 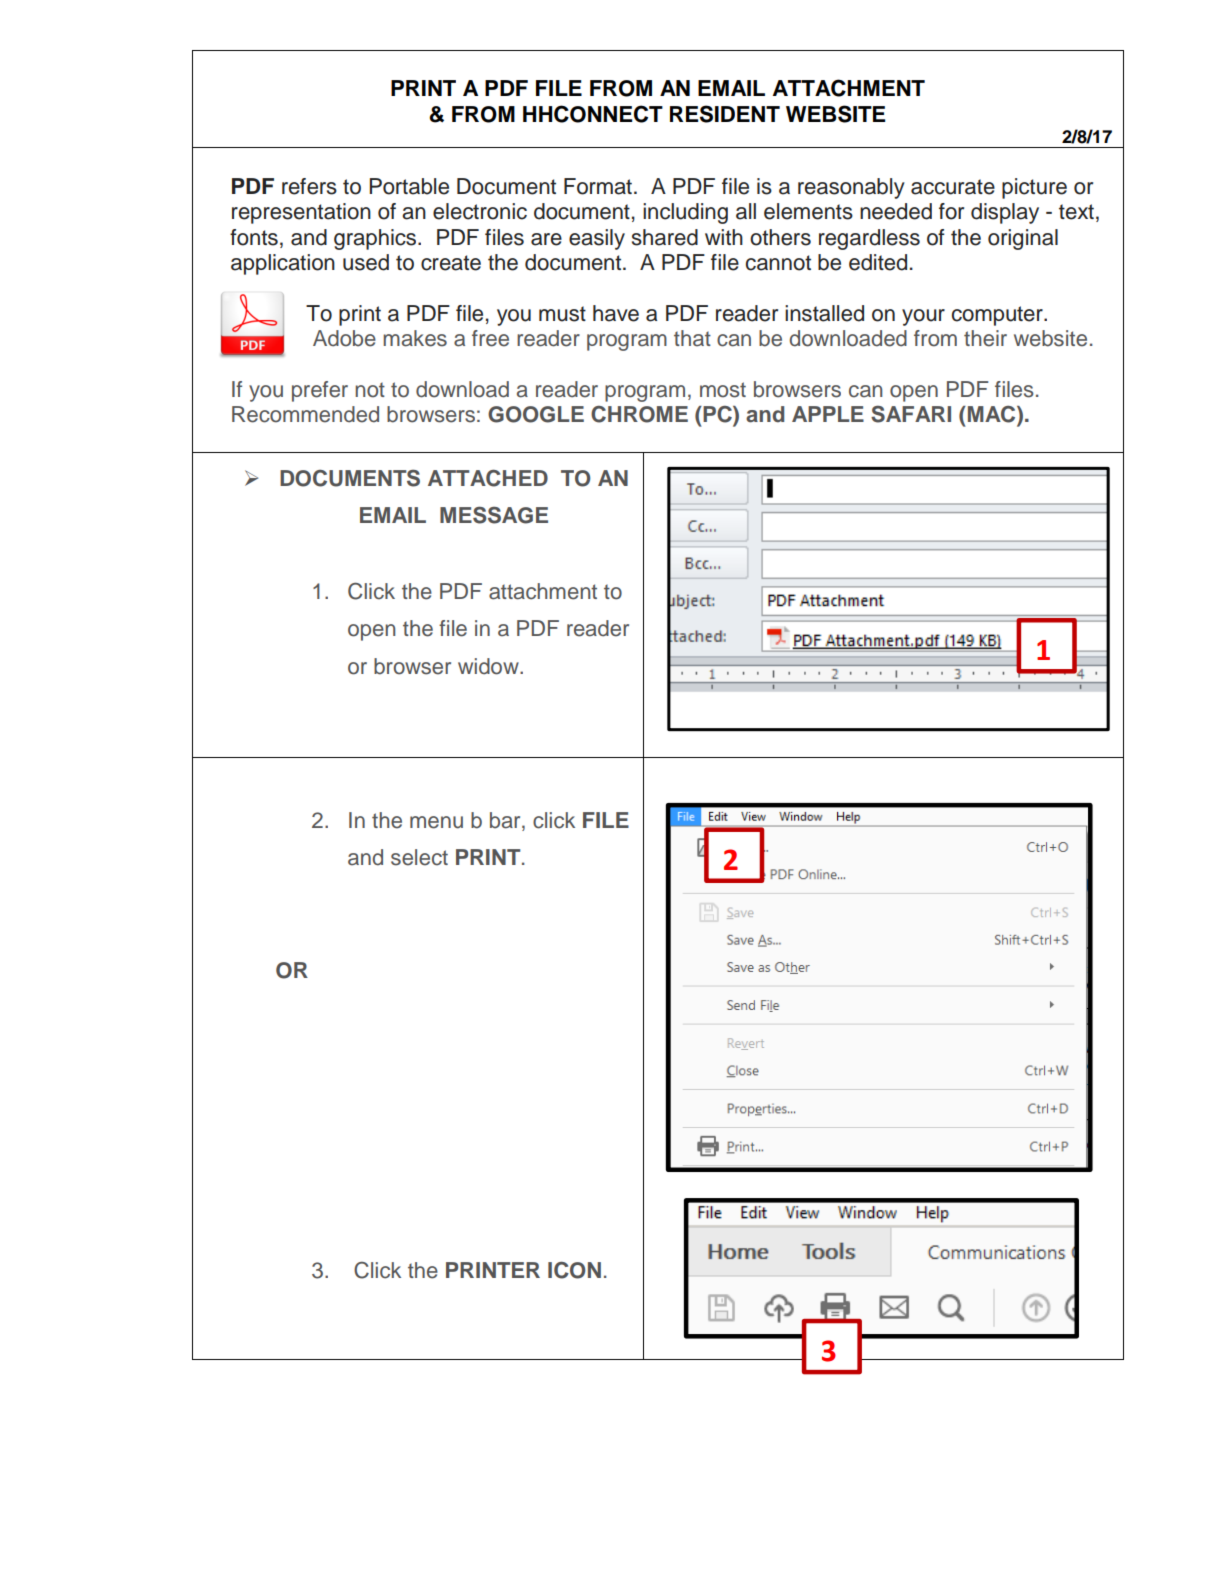 I want to click on RESIDENT, so click(x=725, y=114).
